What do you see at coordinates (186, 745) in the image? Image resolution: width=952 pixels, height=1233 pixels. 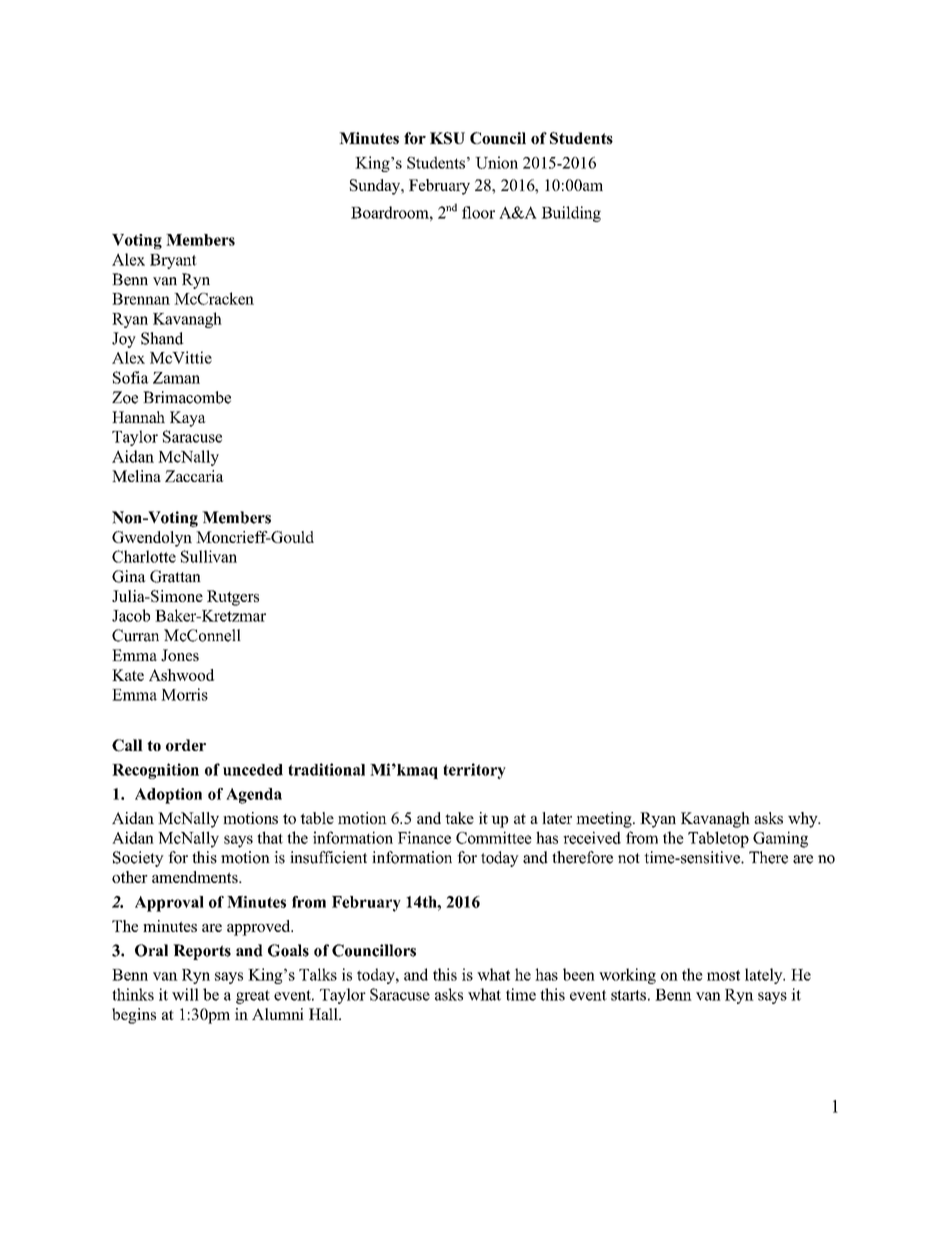 I see `order` at bounding box center [186, 745].
